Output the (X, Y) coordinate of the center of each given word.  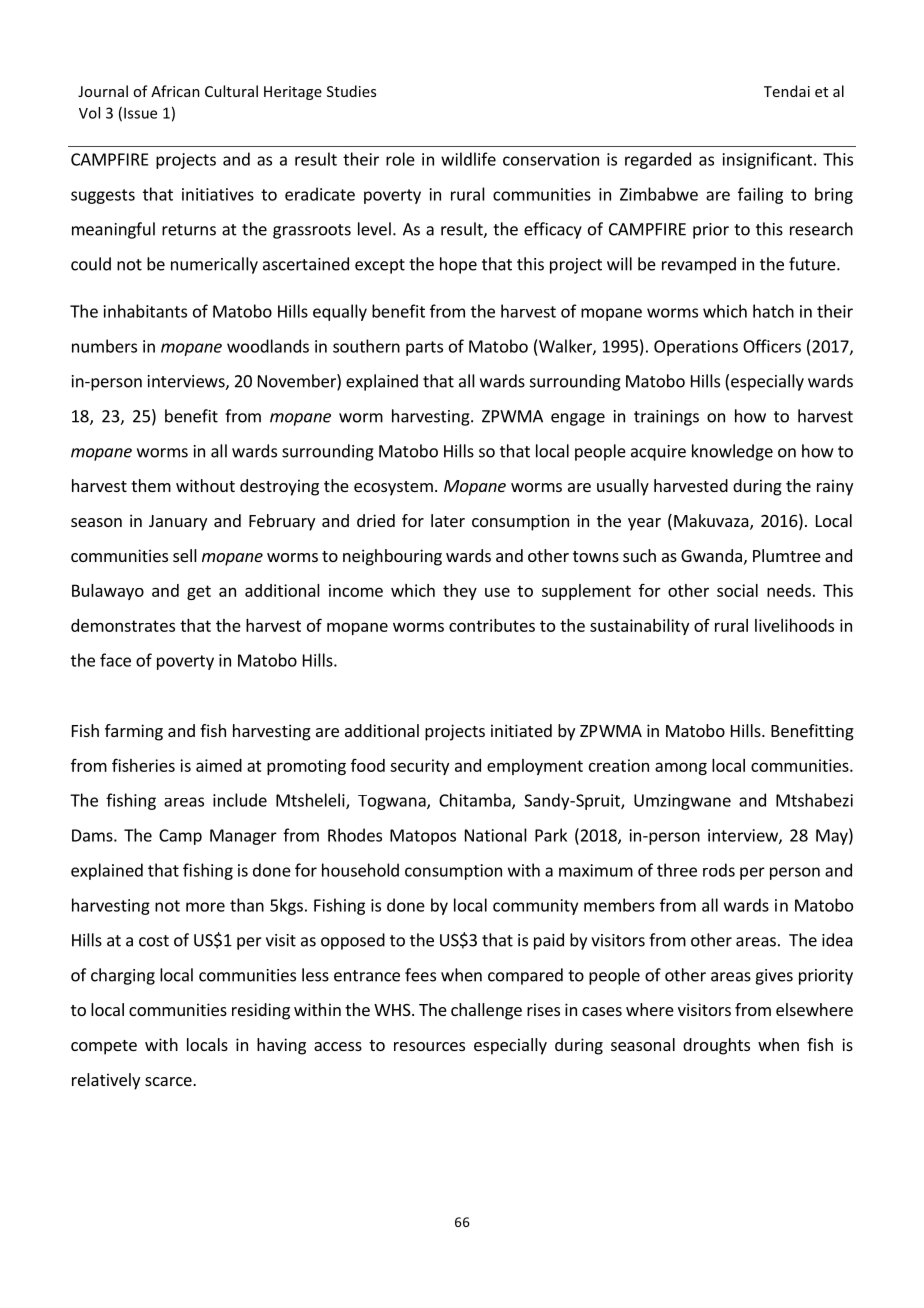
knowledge (732, 452)
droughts (716, 1046)
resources (429, 1046)
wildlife (468, 159)
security (419, 767)
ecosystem (393, 488)
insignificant (767, 160)
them (151, 485)
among (681, 768)
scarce (169, 1081)
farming (134, 732)
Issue (140, 113)
